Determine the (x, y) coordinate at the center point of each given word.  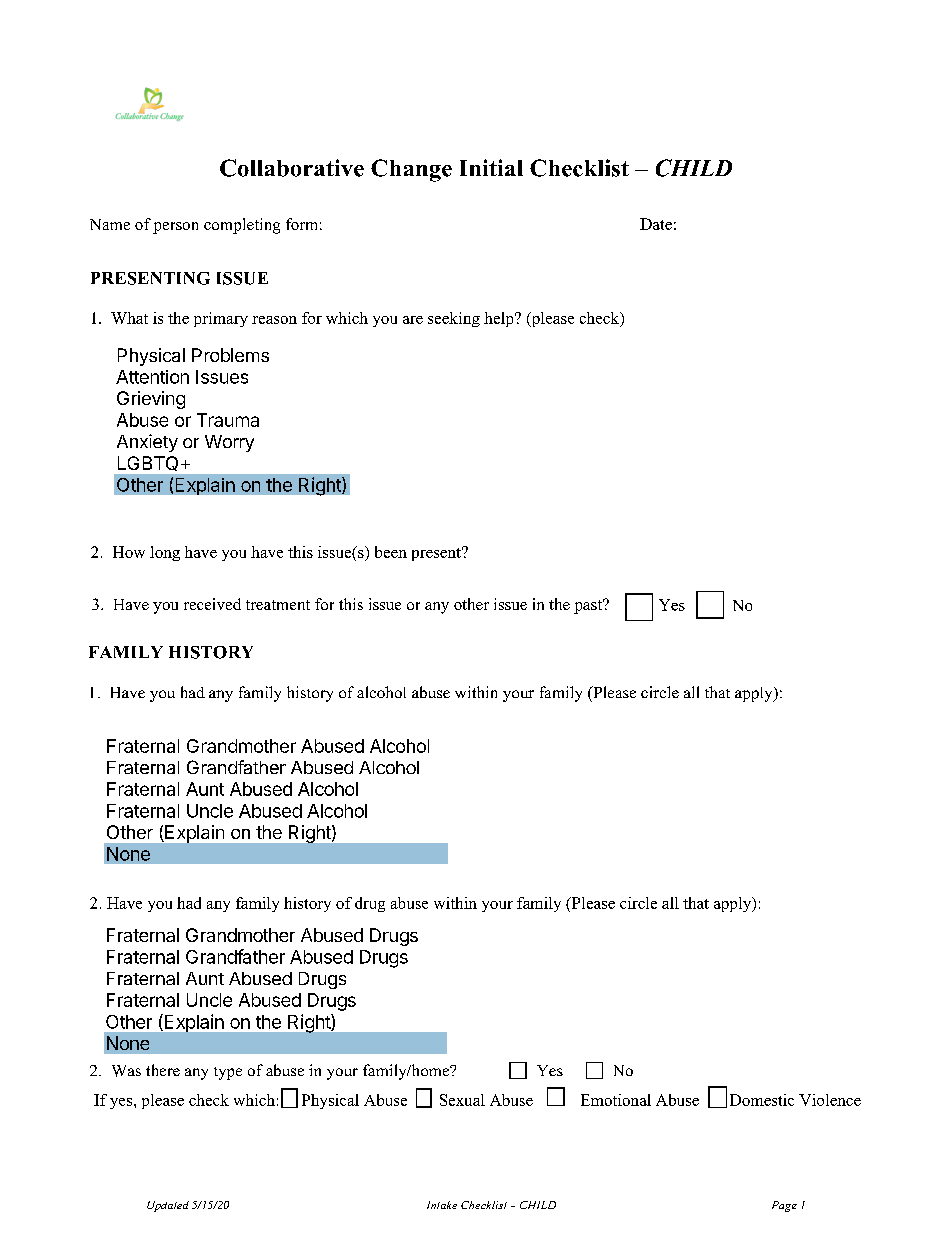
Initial (491, 167)
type (228, 1073)
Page (784, 1206)
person (175, 228)
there (163, 1070)
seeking (454, 319)
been (391, 552)
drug (370, 904)
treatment (278, 605)
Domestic (762, 1100)
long (165, 553)
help (500, 319)
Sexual (462, 1100)
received (212, 604)
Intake (442, 1205)
